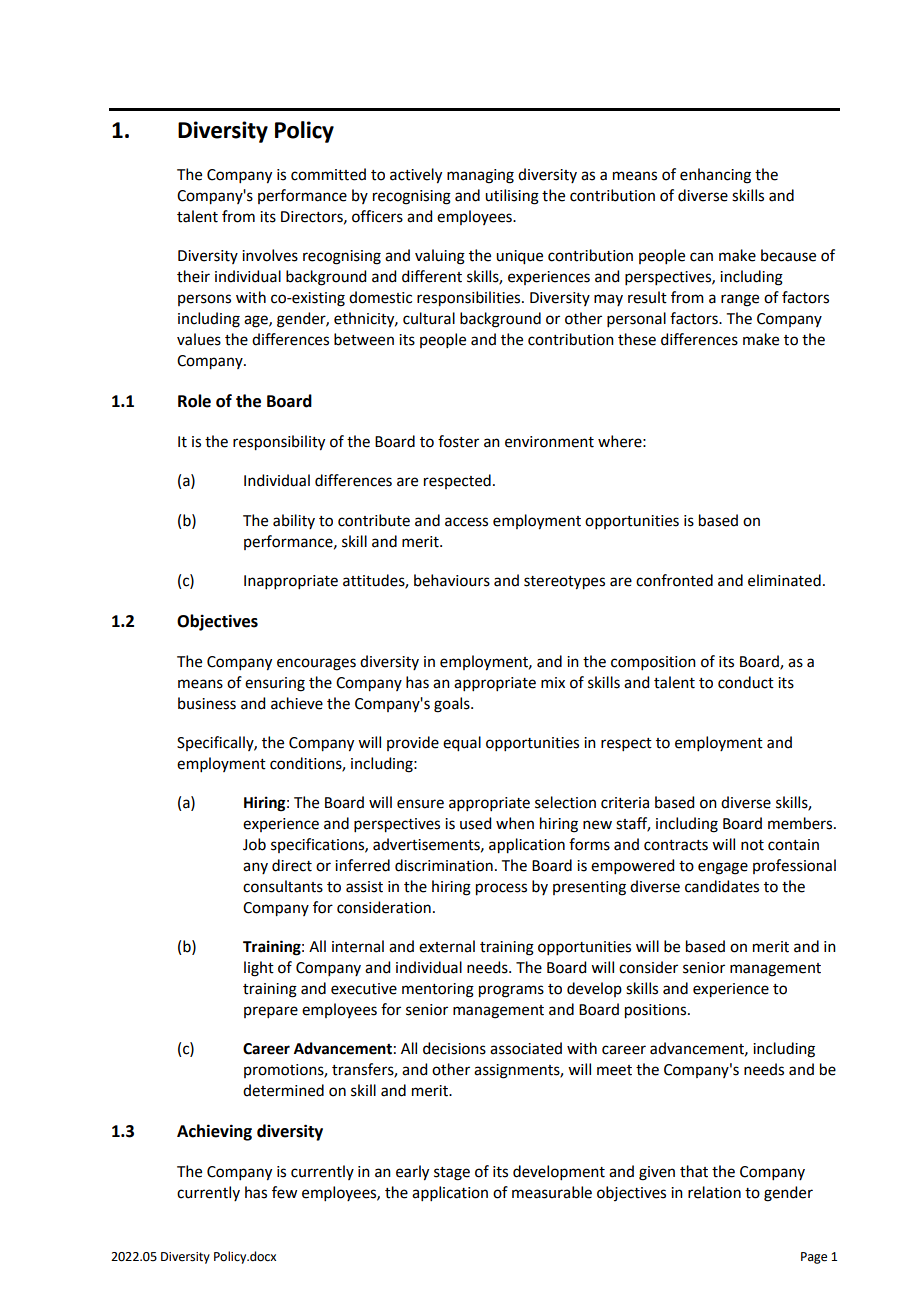 Image resolution: width=924 pixels, height=1308 pixels. I want to click on few, so click(284, 1192).
